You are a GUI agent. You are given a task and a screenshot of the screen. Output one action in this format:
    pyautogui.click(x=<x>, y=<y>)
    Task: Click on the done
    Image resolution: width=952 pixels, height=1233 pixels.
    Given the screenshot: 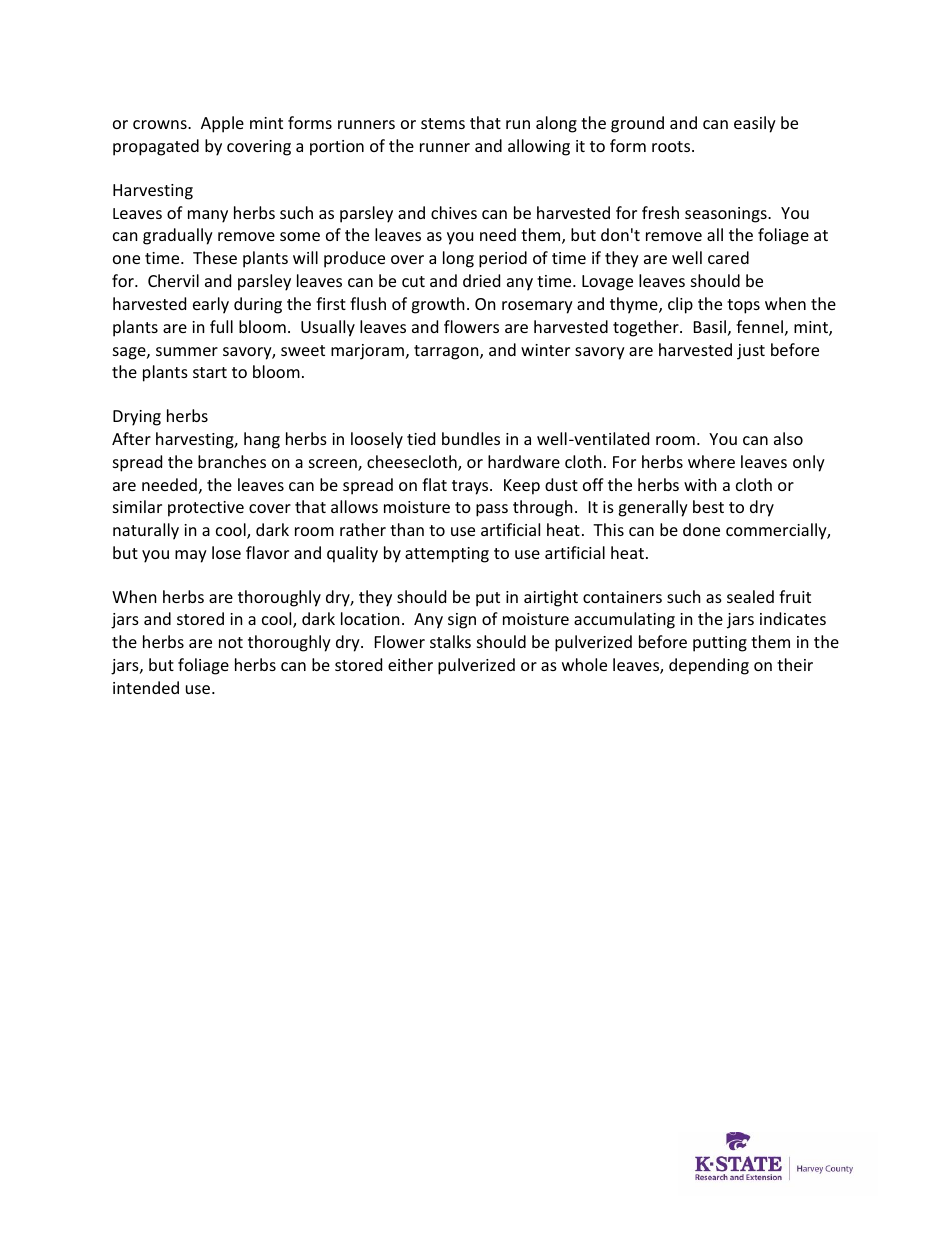 What is the action you would take?
    pyautogui.click(x=701, y=529)
